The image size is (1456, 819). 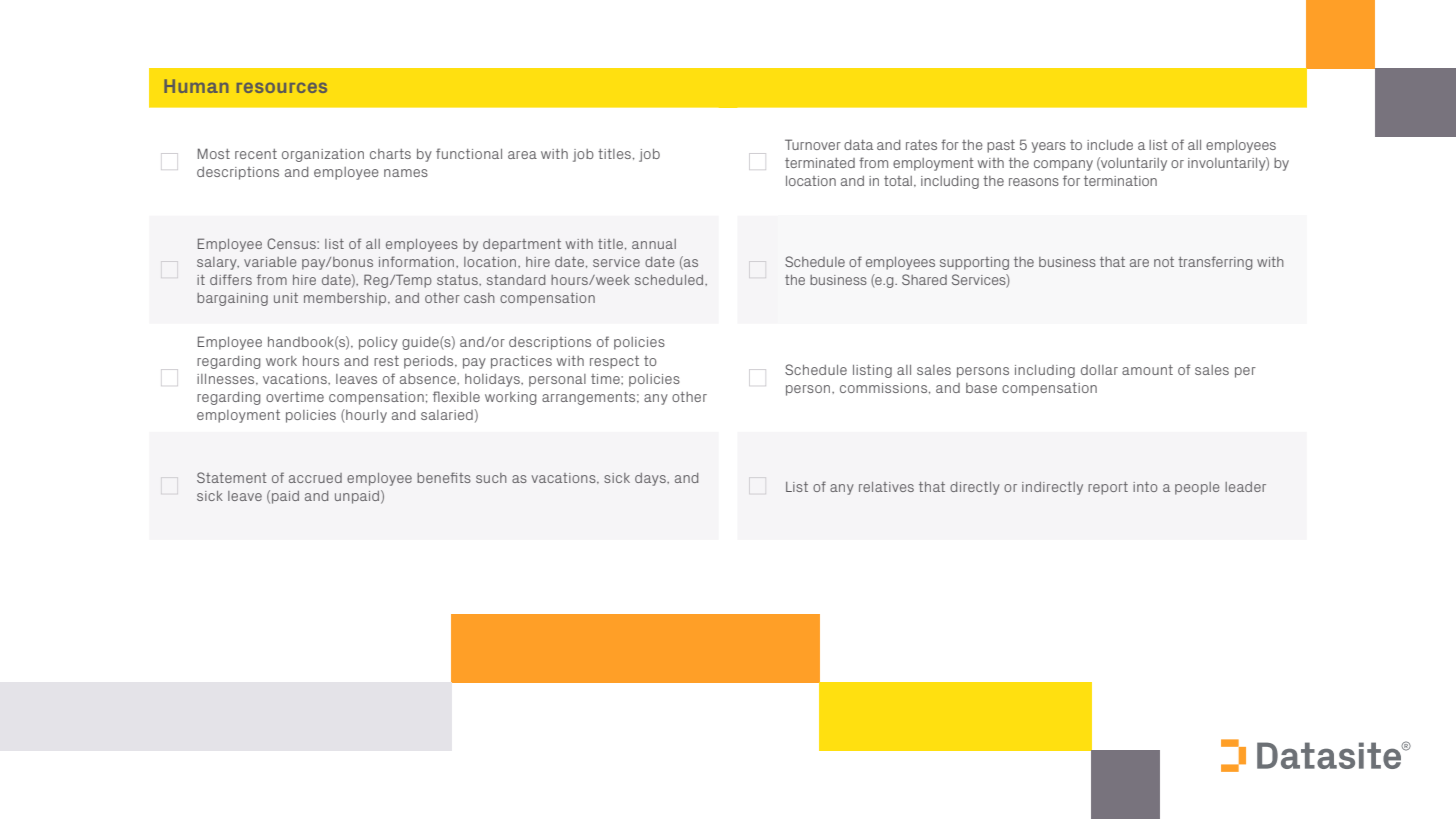 I want to click on not, so click(x=1164, y=262).
